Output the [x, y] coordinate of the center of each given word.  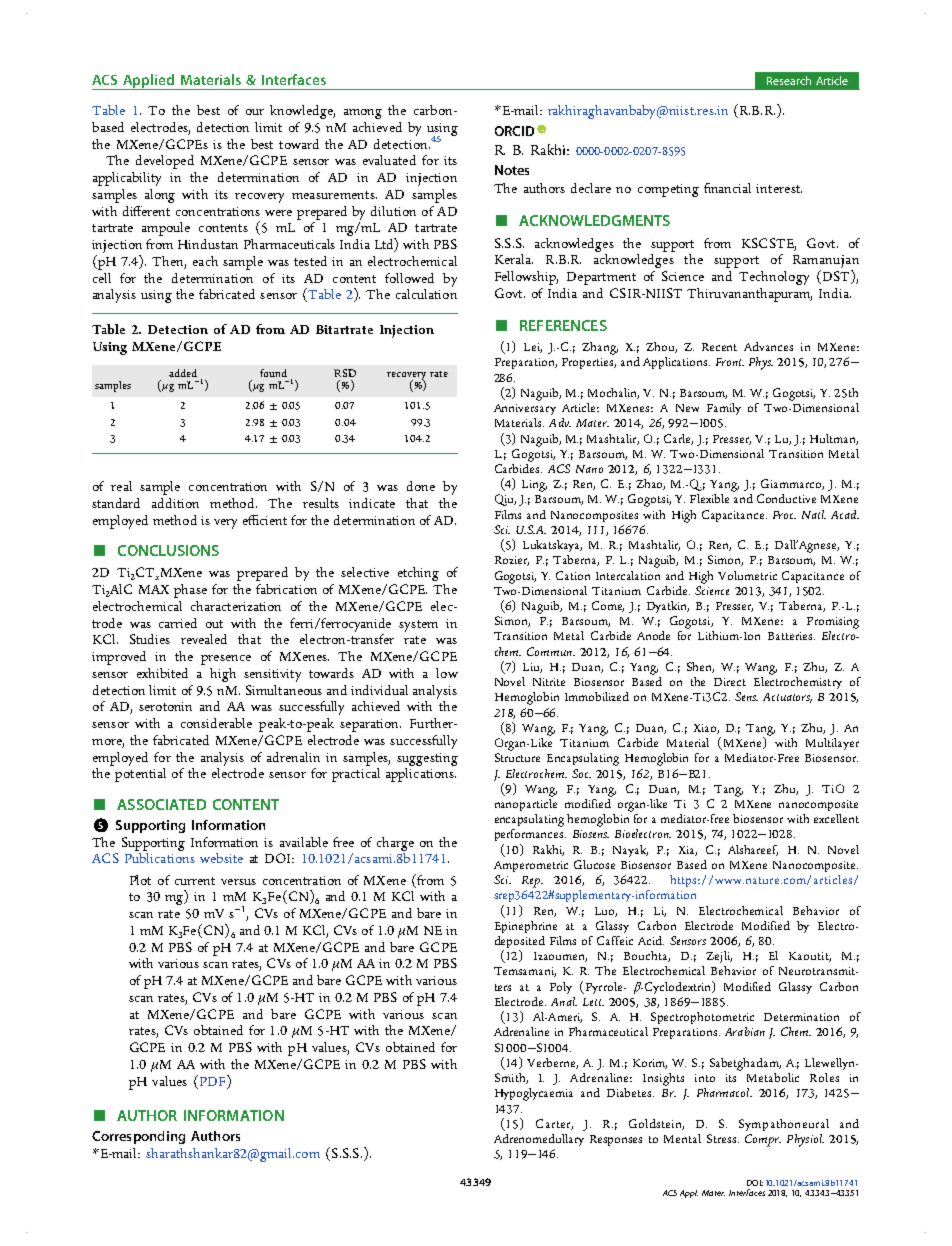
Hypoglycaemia [534, 1094]
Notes [512, 170]
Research [789, 80]
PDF [212, 1080]
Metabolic [773, 1077]
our [255, 112]
